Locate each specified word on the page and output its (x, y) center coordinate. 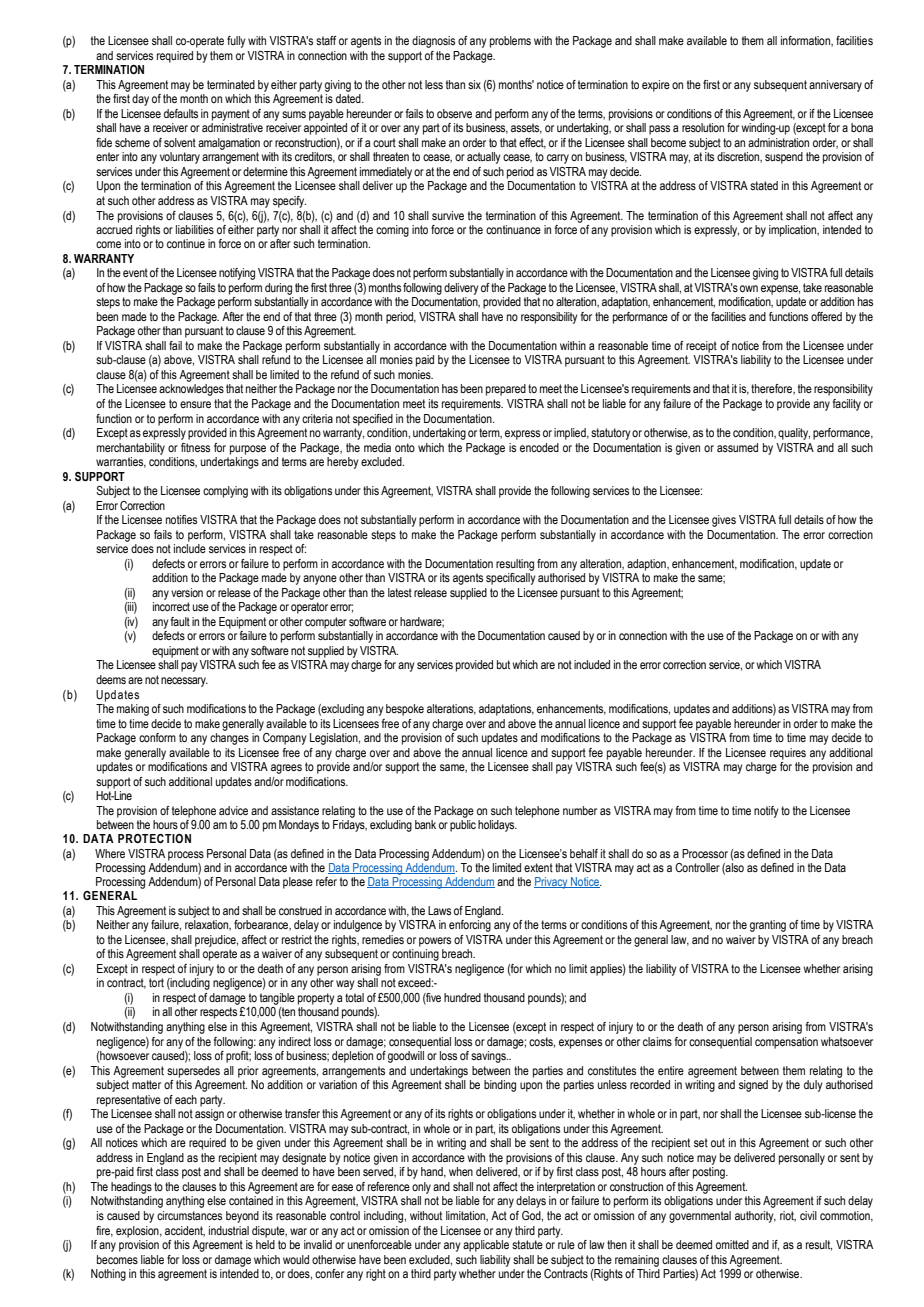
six (474, 84)
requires (788, 754)
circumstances (189, 1215)
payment (231, 115)
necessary (184, 682)
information (806, 41)
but (503, 664)
